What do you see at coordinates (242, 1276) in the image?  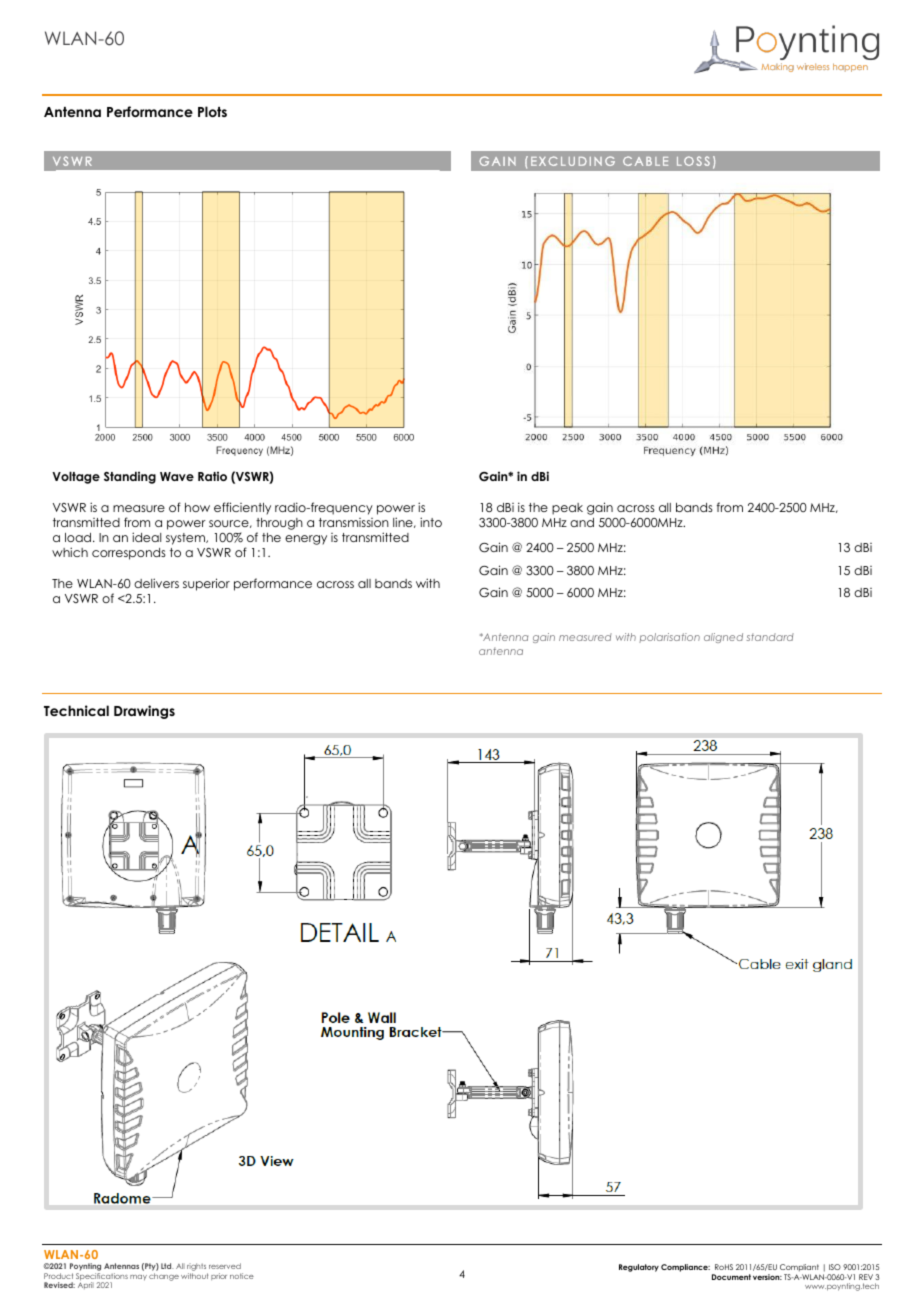 I see `notice` at bounding box center [242, 1276].
